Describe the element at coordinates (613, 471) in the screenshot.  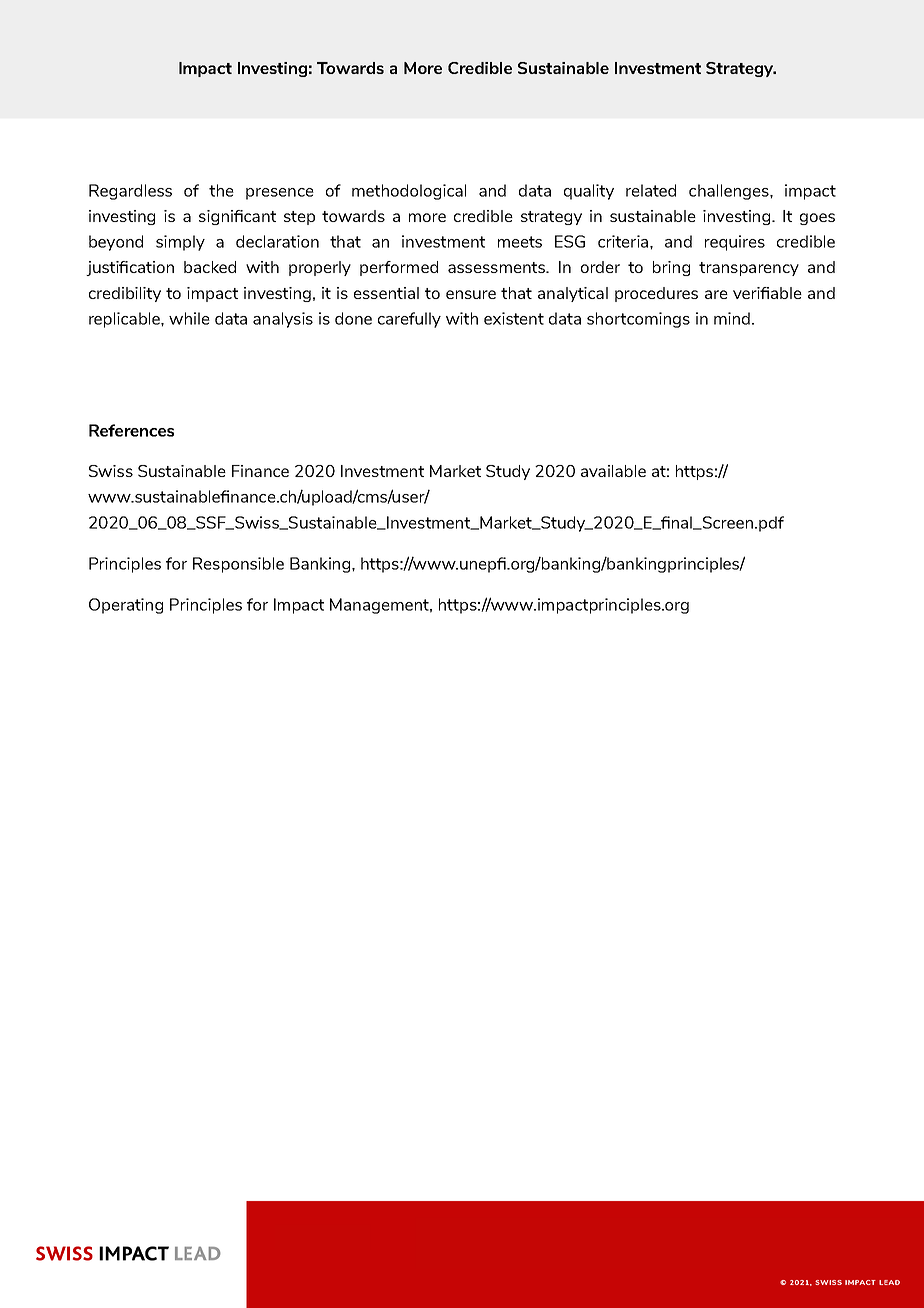
I see `available` at that location.
